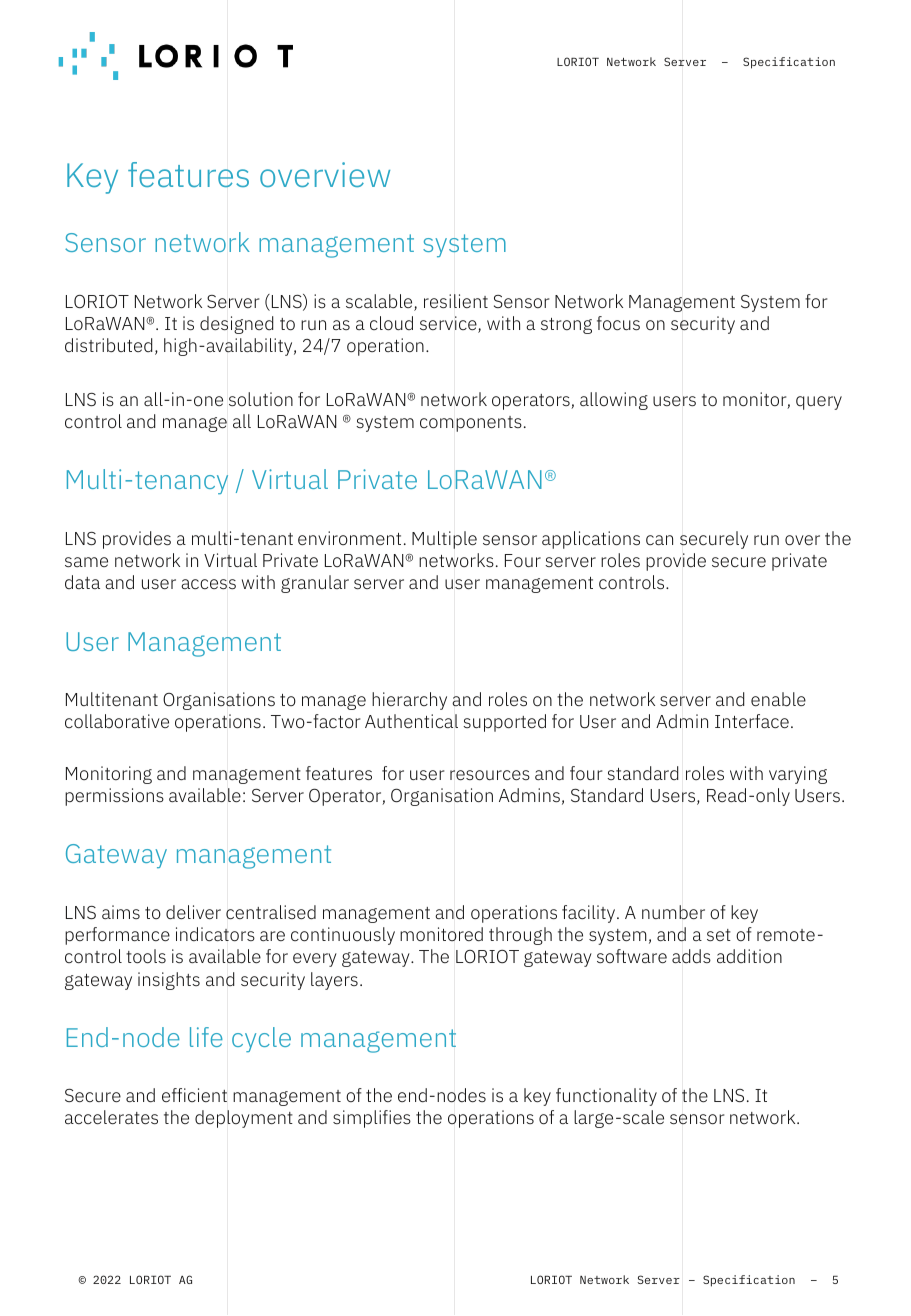  I want to click on efficient, so click(194, 1095).
